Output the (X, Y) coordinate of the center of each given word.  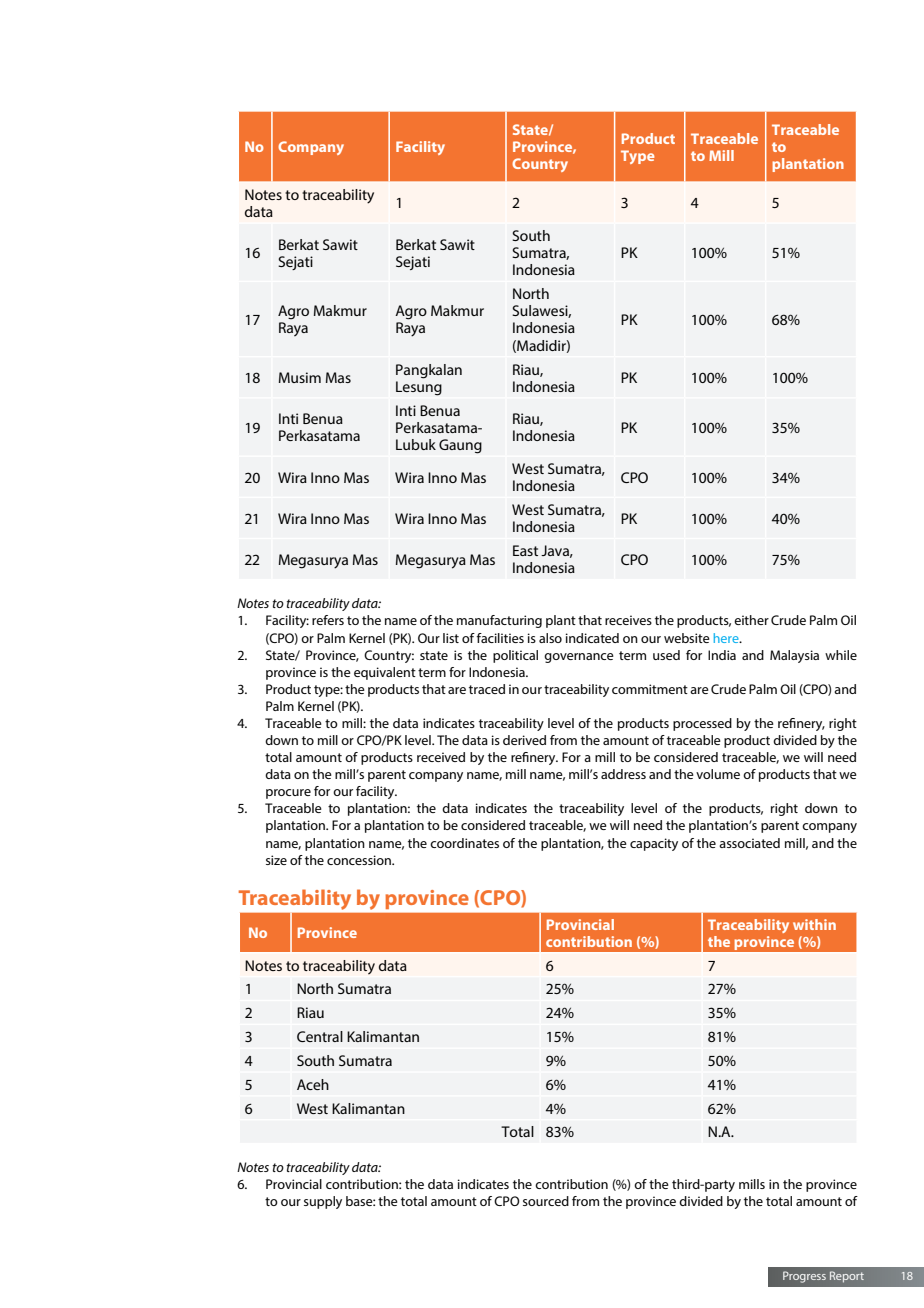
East (525, 550)
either (751, 620)
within (814, 924)
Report (847, 1277)
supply (323, 1202)
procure (288, 794)
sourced (546, 1201)
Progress (804, 1277)
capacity (654, 844)
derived (524, 740)
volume (718, 774)
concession (360, 860)
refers (328, 620)
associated (749, 843)
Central (320, 1036)
